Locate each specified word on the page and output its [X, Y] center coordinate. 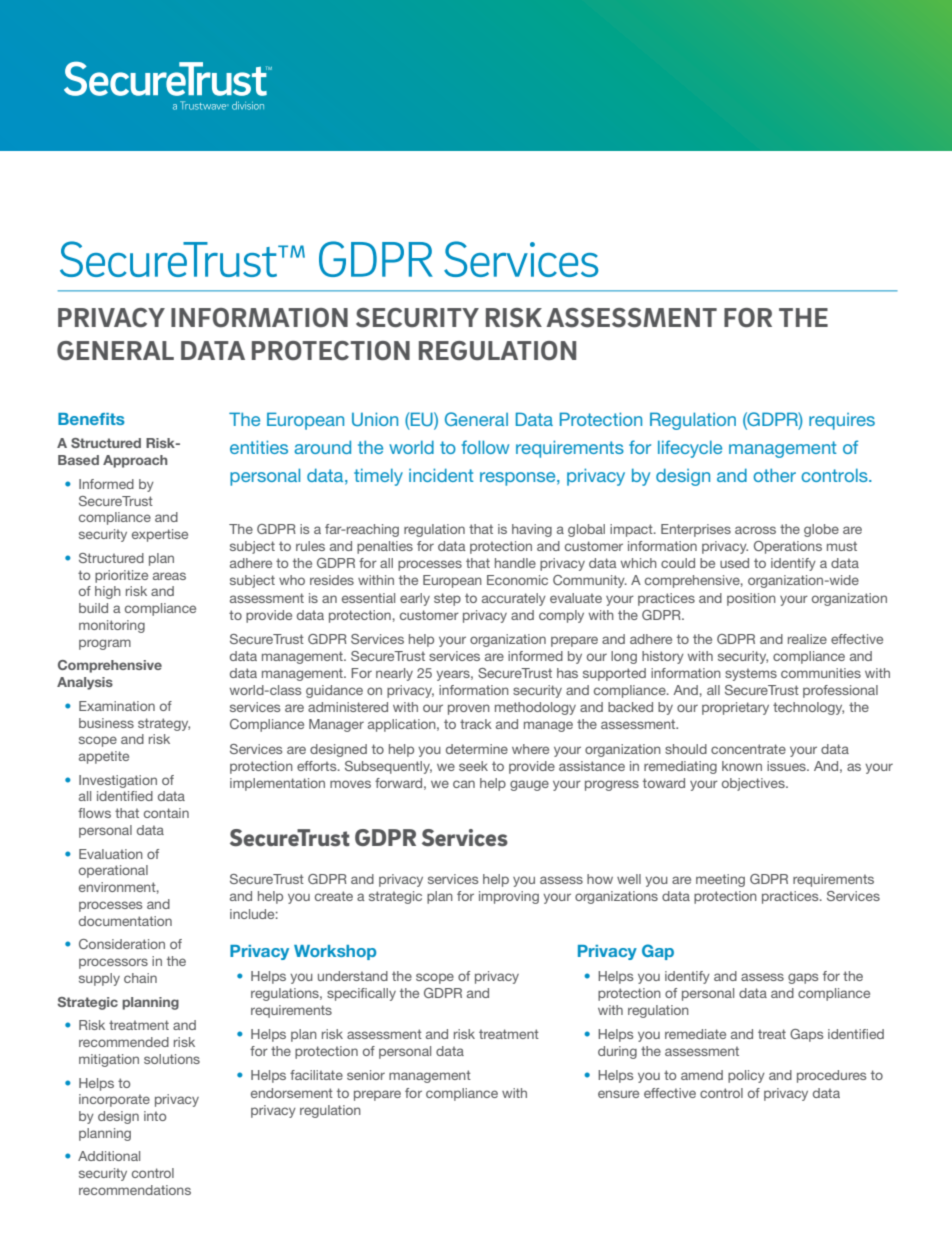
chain [140, 978]
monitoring [112, 626]
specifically [361, 994]
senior [366, 1075]
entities [259, 447]
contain [166, 813]
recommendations [135, 1190]
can [464, 784]
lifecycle [690, 449]
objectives [754, 784]
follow [485, 447]
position [751, 599]
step [447, 599]
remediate [695, 1034]
